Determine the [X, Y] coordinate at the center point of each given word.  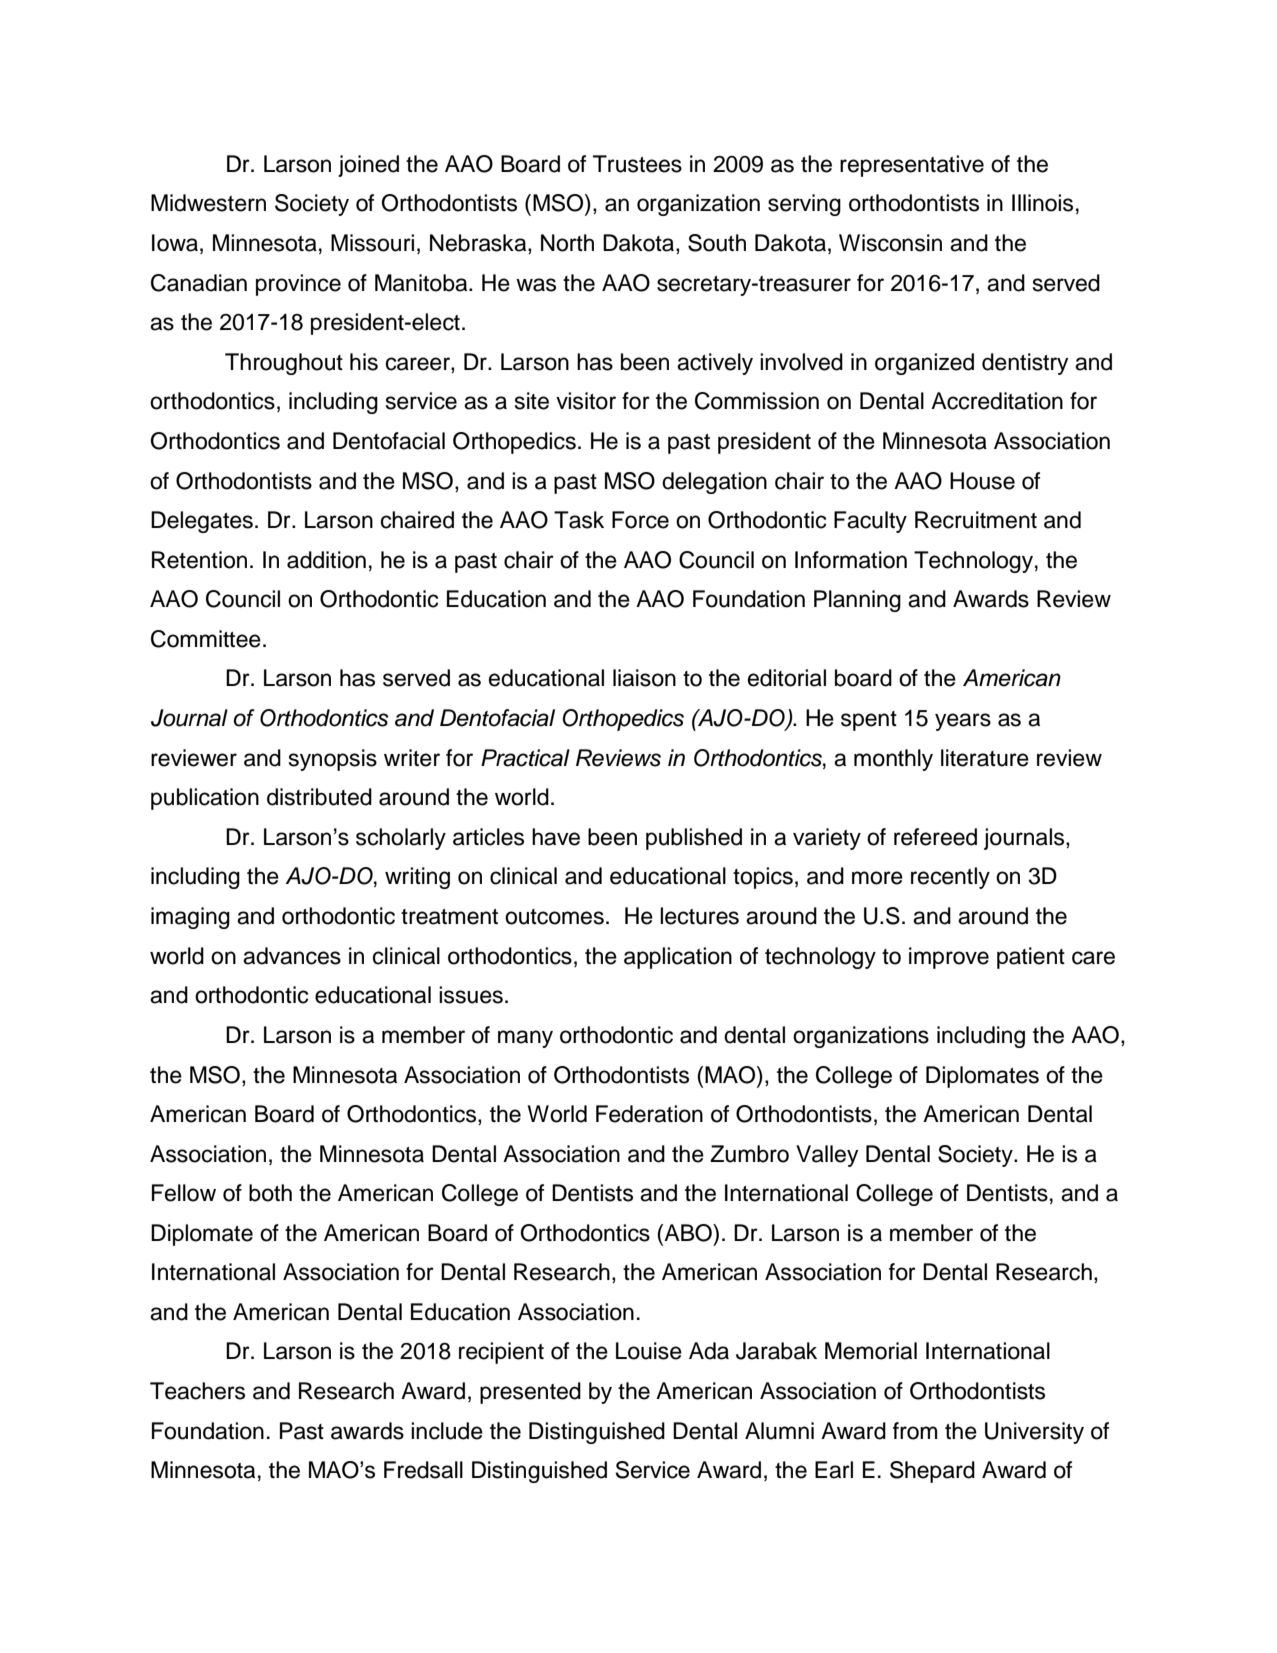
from [915, 1431]
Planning [857, 601]
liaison [644, 678]
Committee [206, 639]
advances [292, 956]
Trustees [637, 164]
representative [912, 166]
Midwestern [208, 203]
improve [949, 958]
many [525, 1039]
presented [530, 1393]
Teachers [197, 1391]
